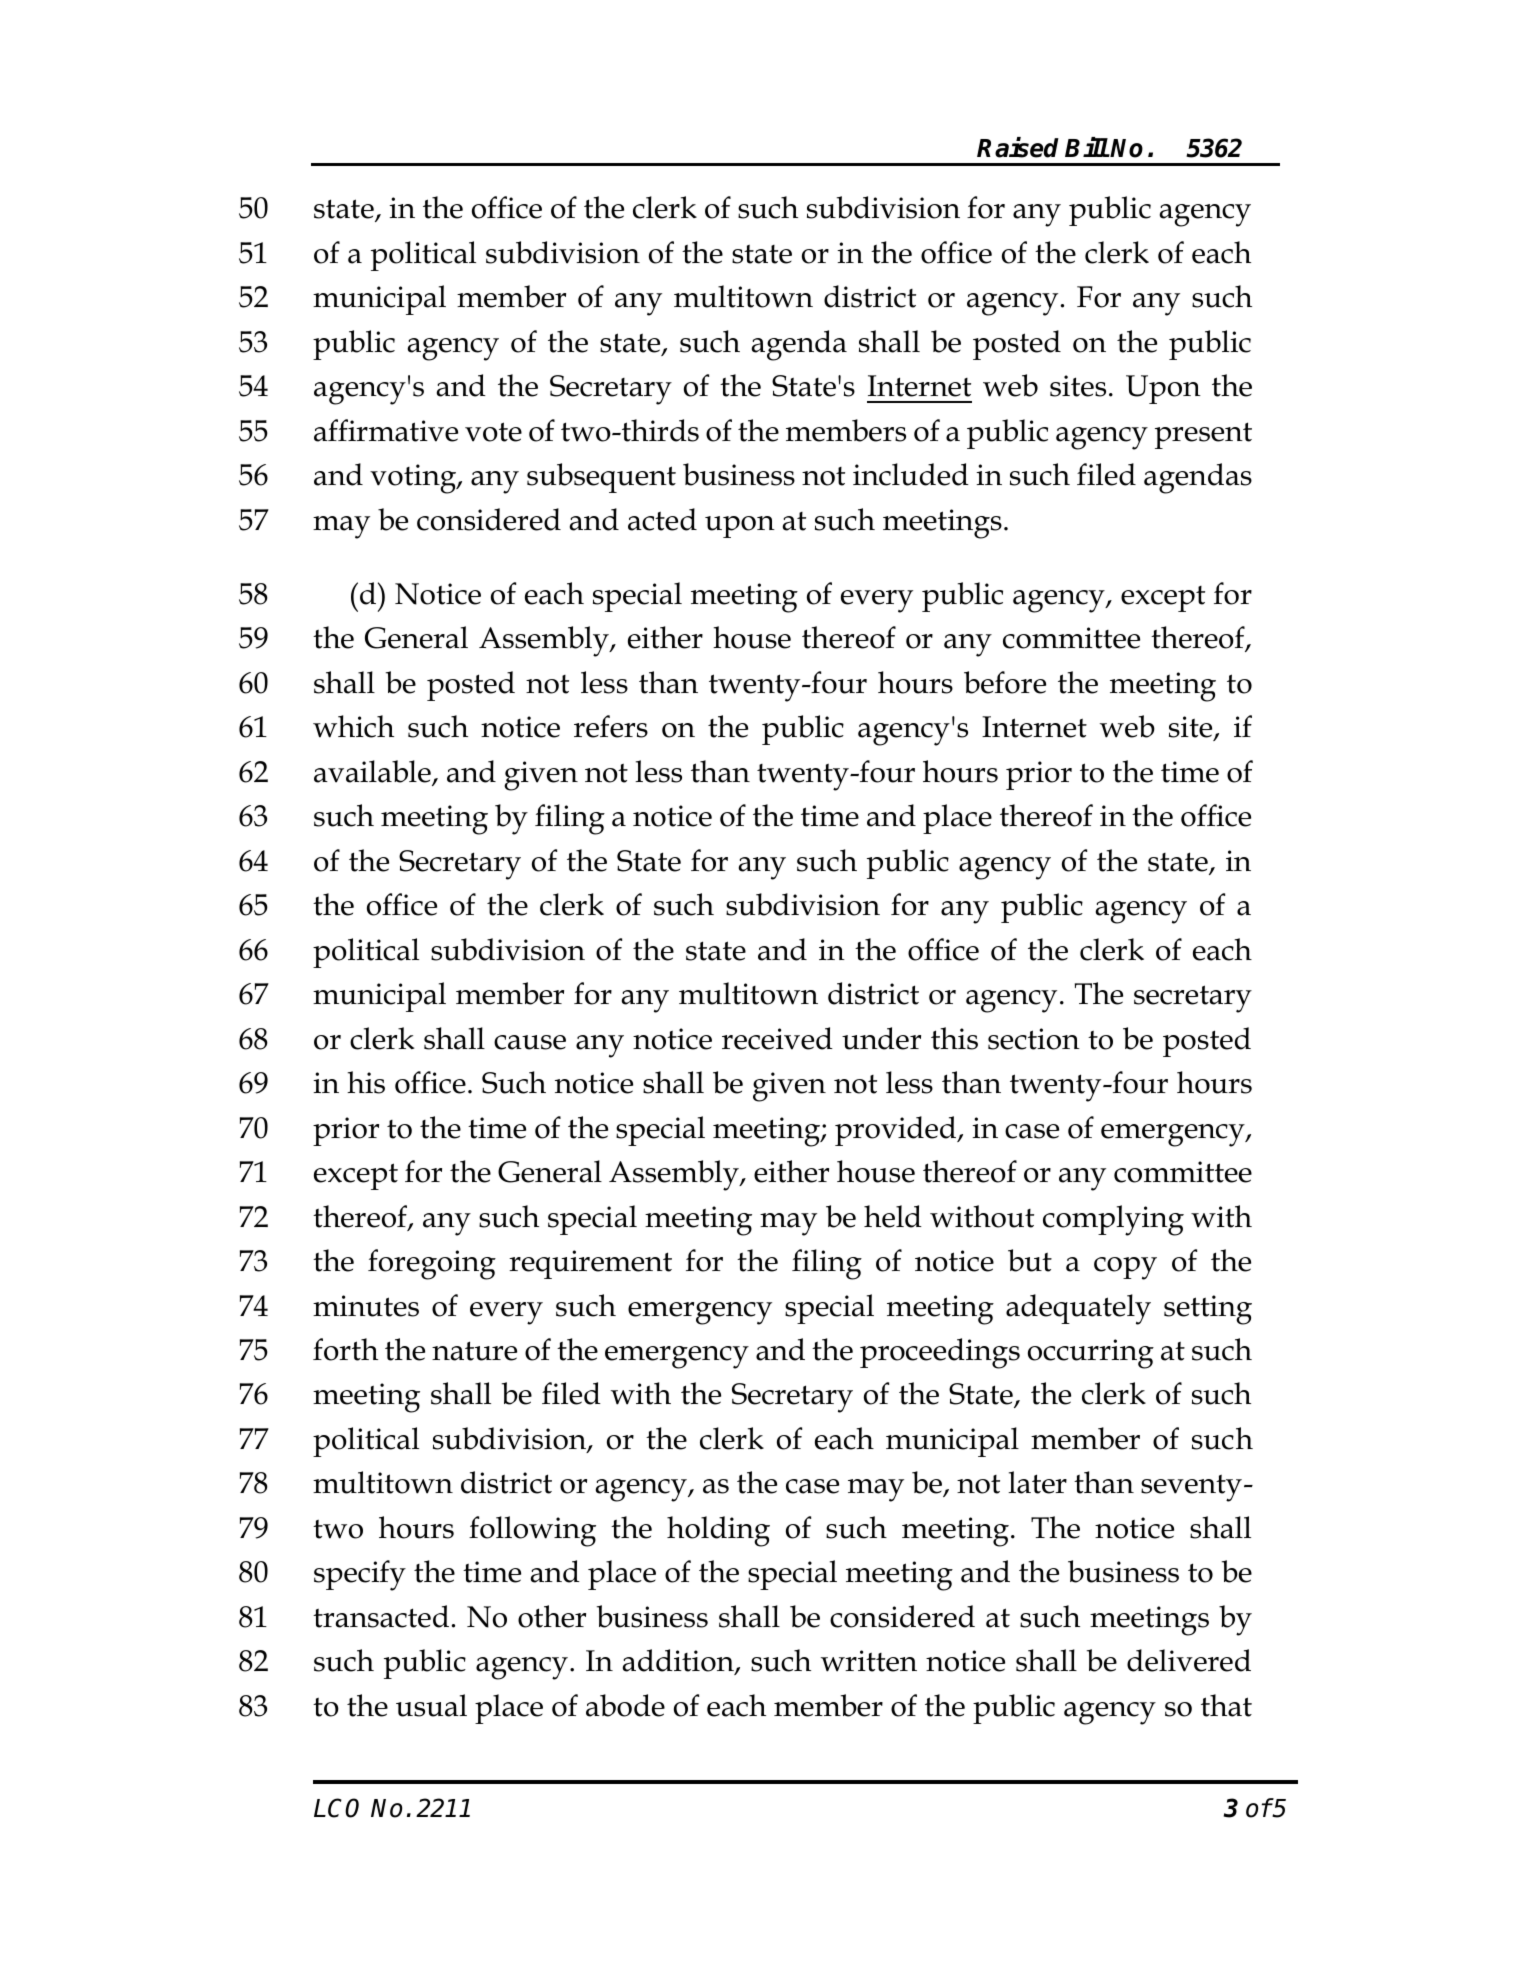  What do you see at coordinates (777, 1038) in the screenshot?
I see `received` at bounding box center [777, 1038].
